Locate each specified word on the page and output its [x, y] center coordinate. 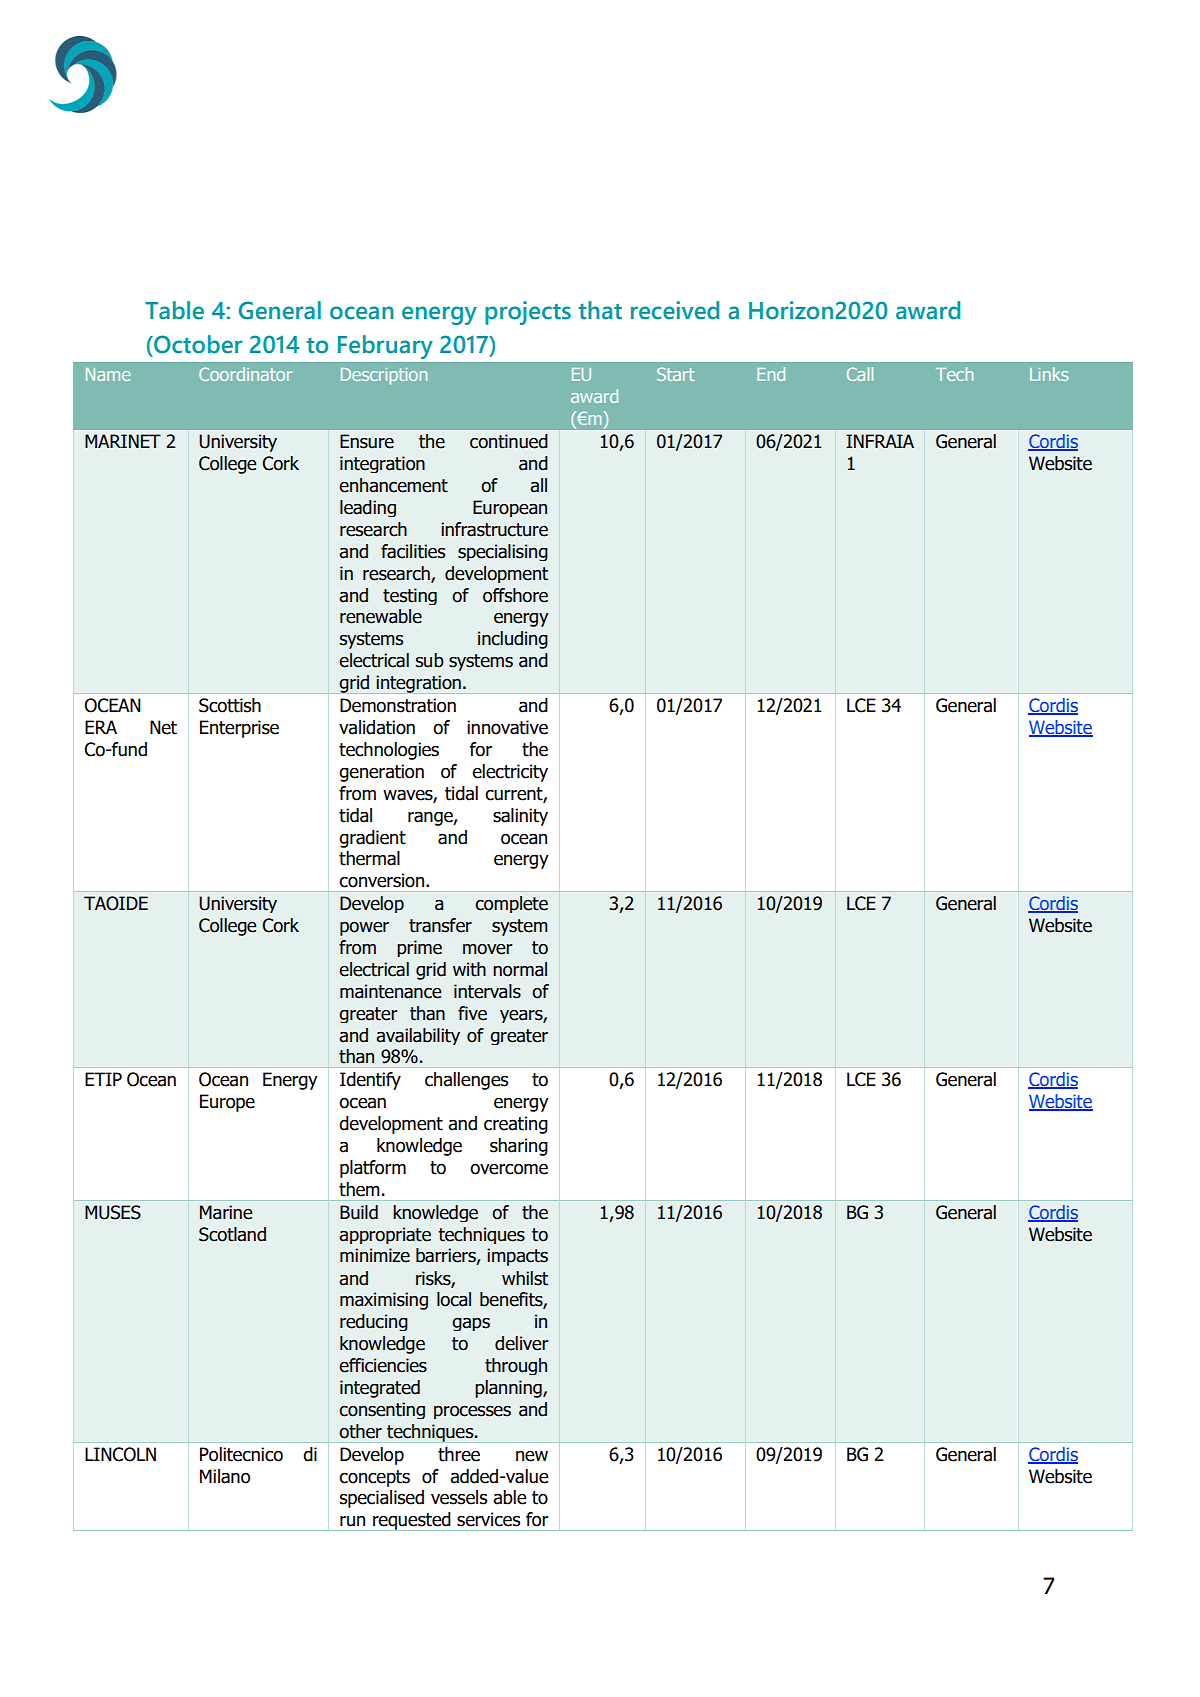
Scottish [230, 705]
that [600, 310]
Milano [225, 1476]
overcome [509, 1169]
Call [860, 374]
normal [520, 969]
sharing [519, 1147]
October [197, 344]
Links [1049, 374]
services [488, 1519]
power [364, 929]
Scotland [232, 1234]
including [513, 640]
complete [511, 904]
